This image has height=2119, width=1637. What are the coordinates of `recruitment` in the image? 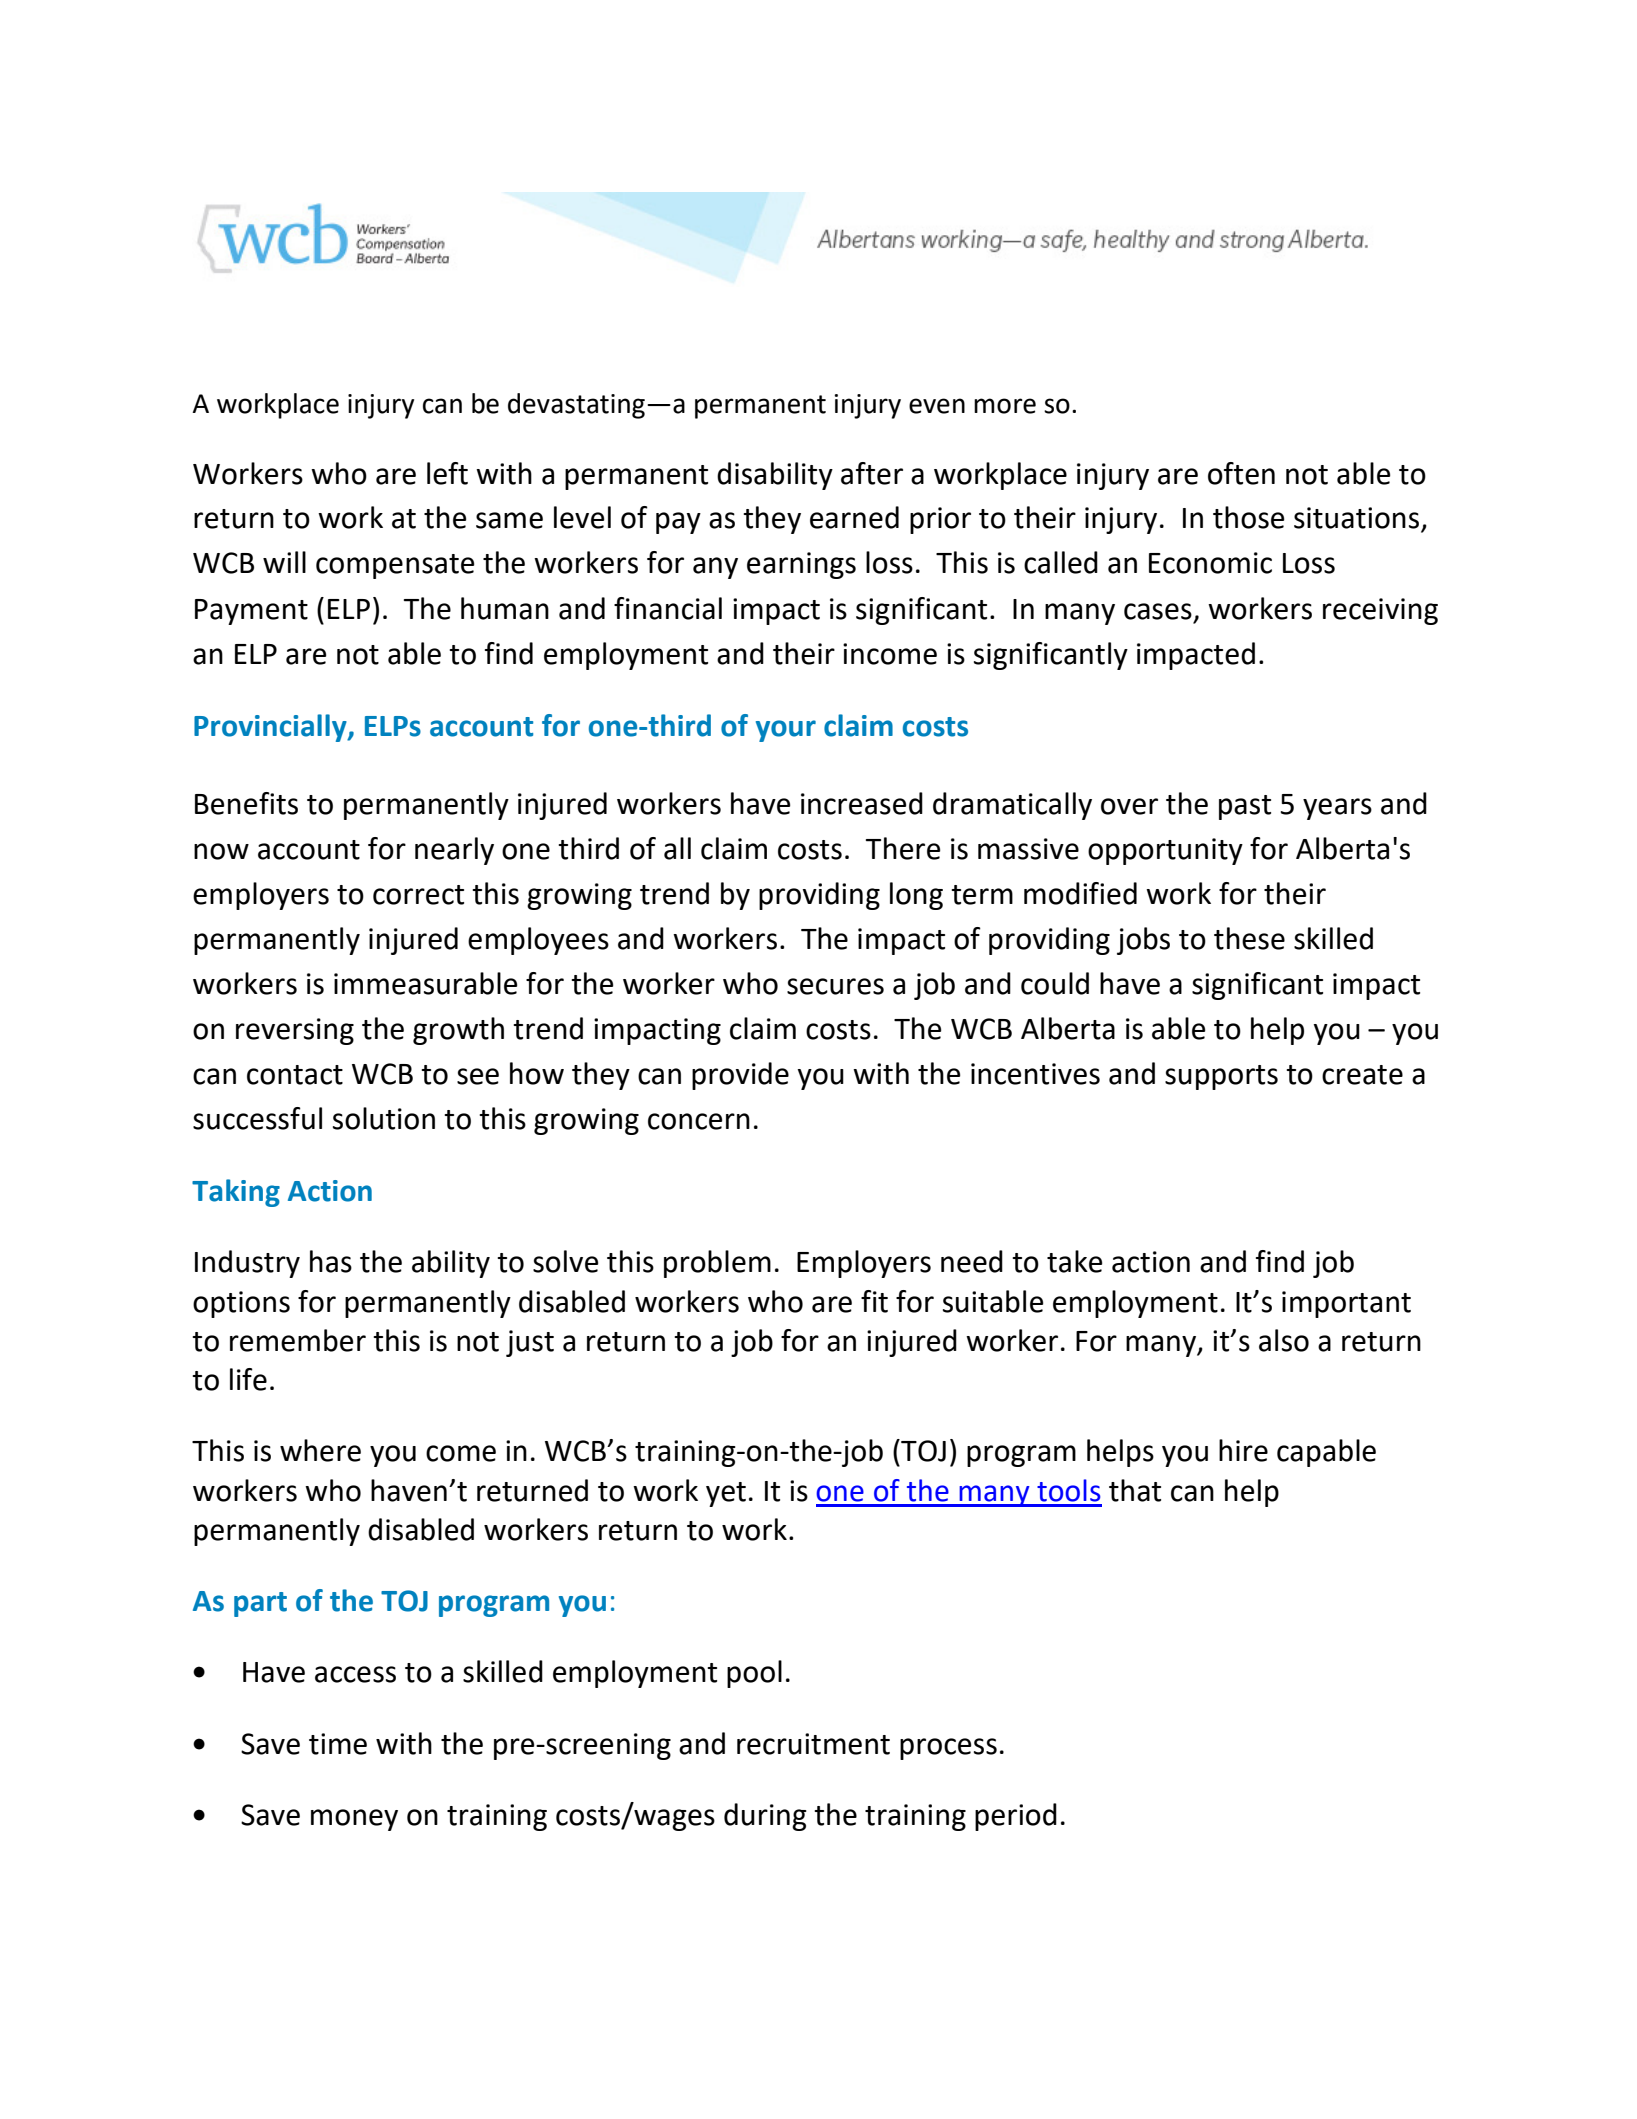 It's located at (813, 1744).
